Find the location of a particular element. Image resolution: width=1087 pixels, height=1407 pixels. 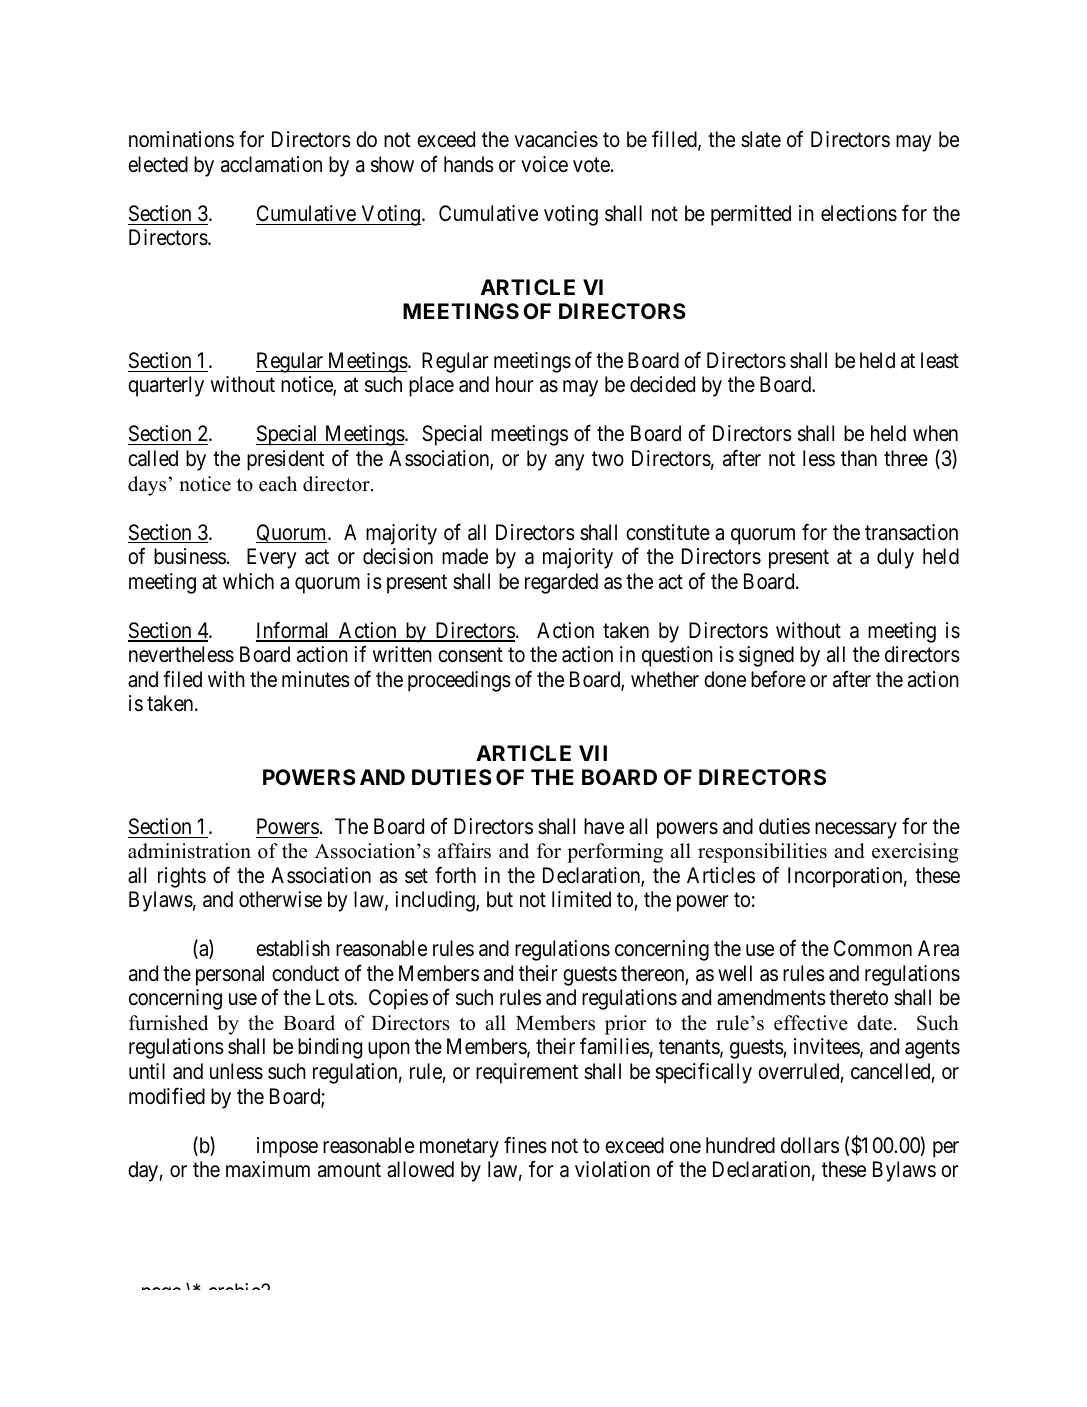

voice is located at coordinates (544, 164).
